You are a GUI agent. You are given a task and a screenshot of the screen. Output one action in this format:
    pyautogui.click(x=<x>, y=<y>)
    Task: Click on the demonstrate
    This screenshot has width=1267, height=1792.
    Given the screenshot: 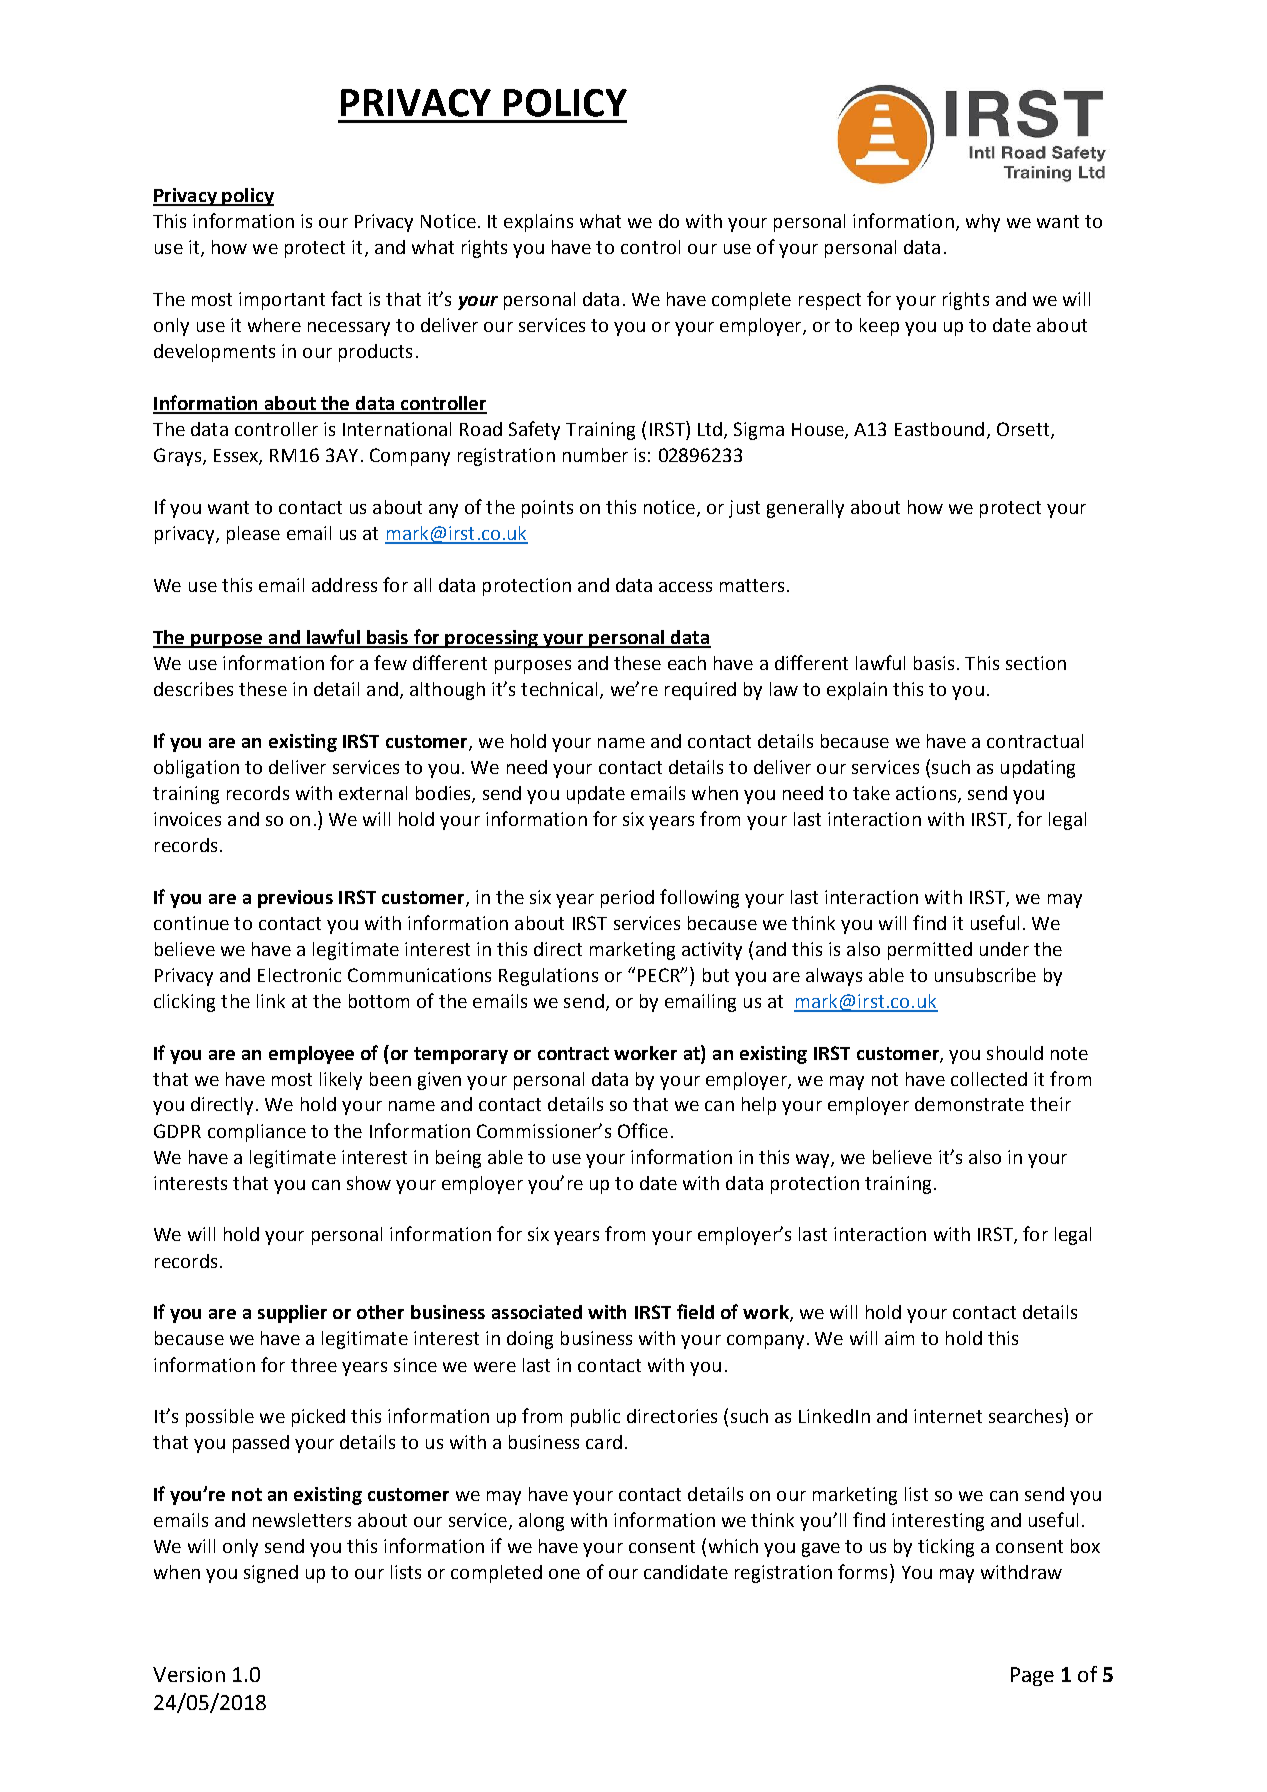 What is the action you would take?
    pyautogui.click(x=969, y=1104)
